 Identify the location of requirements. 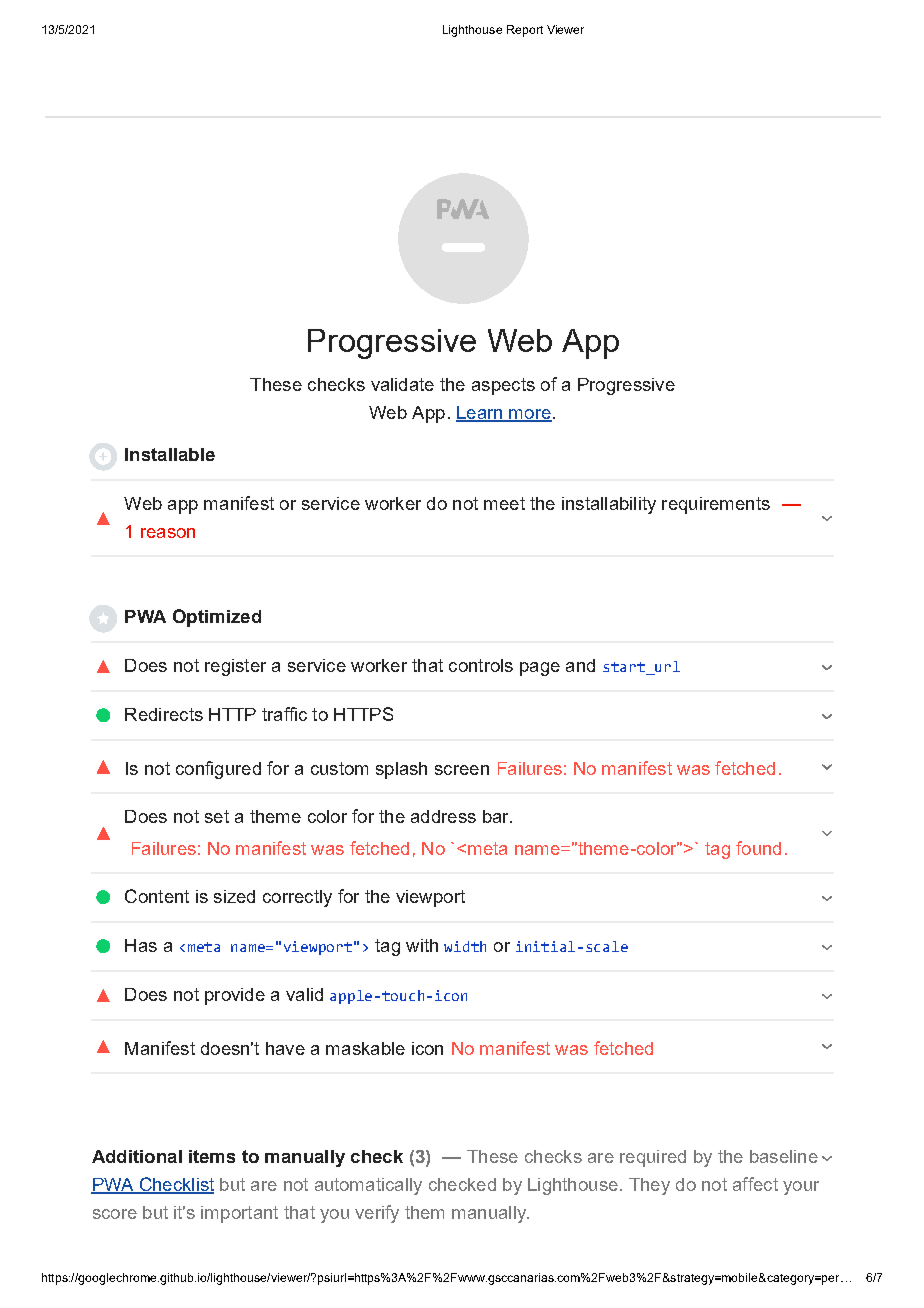
(716, 505).
